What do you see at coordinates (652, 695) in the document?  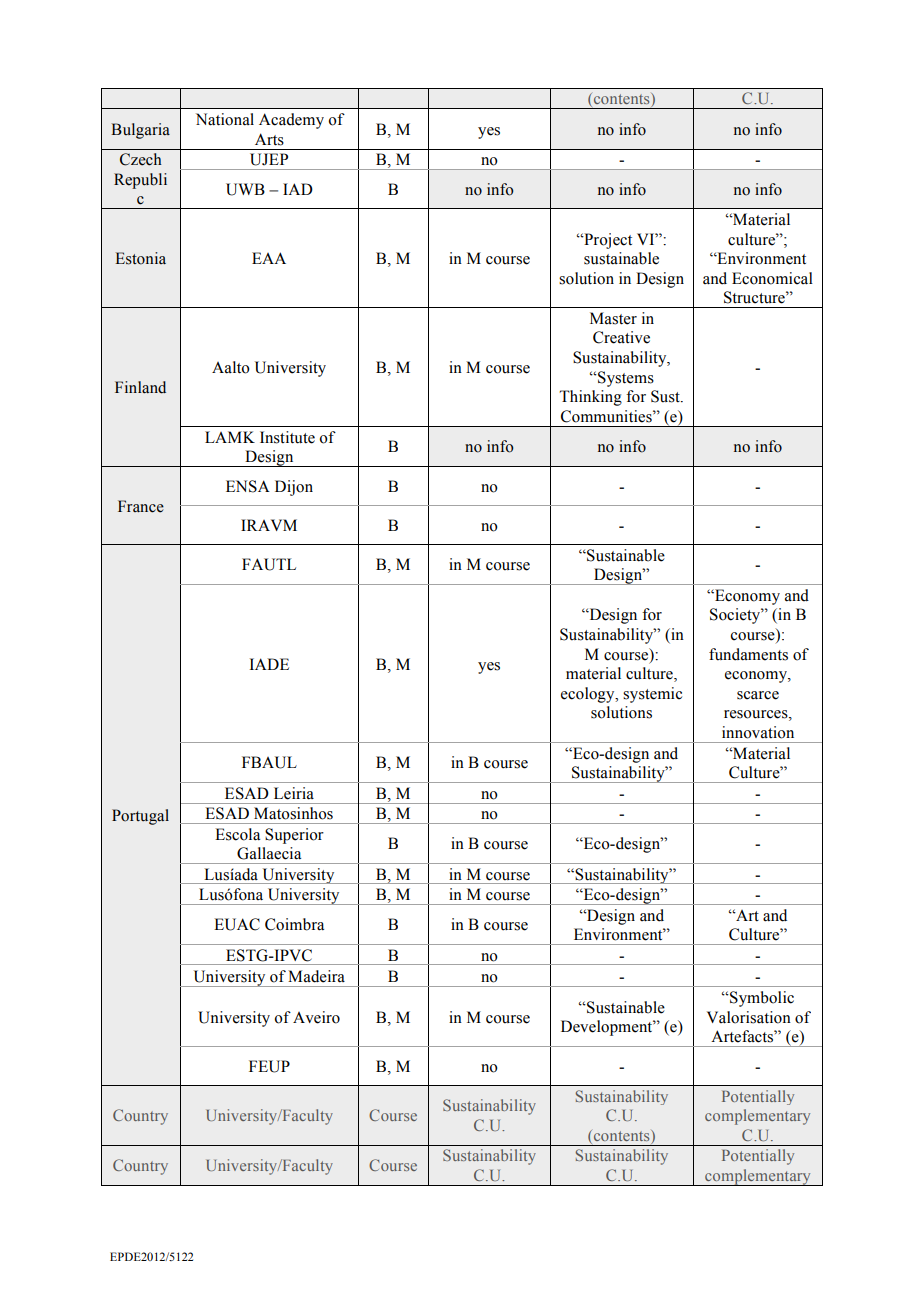 I see `systemic` at bounding box center [652, 695].
